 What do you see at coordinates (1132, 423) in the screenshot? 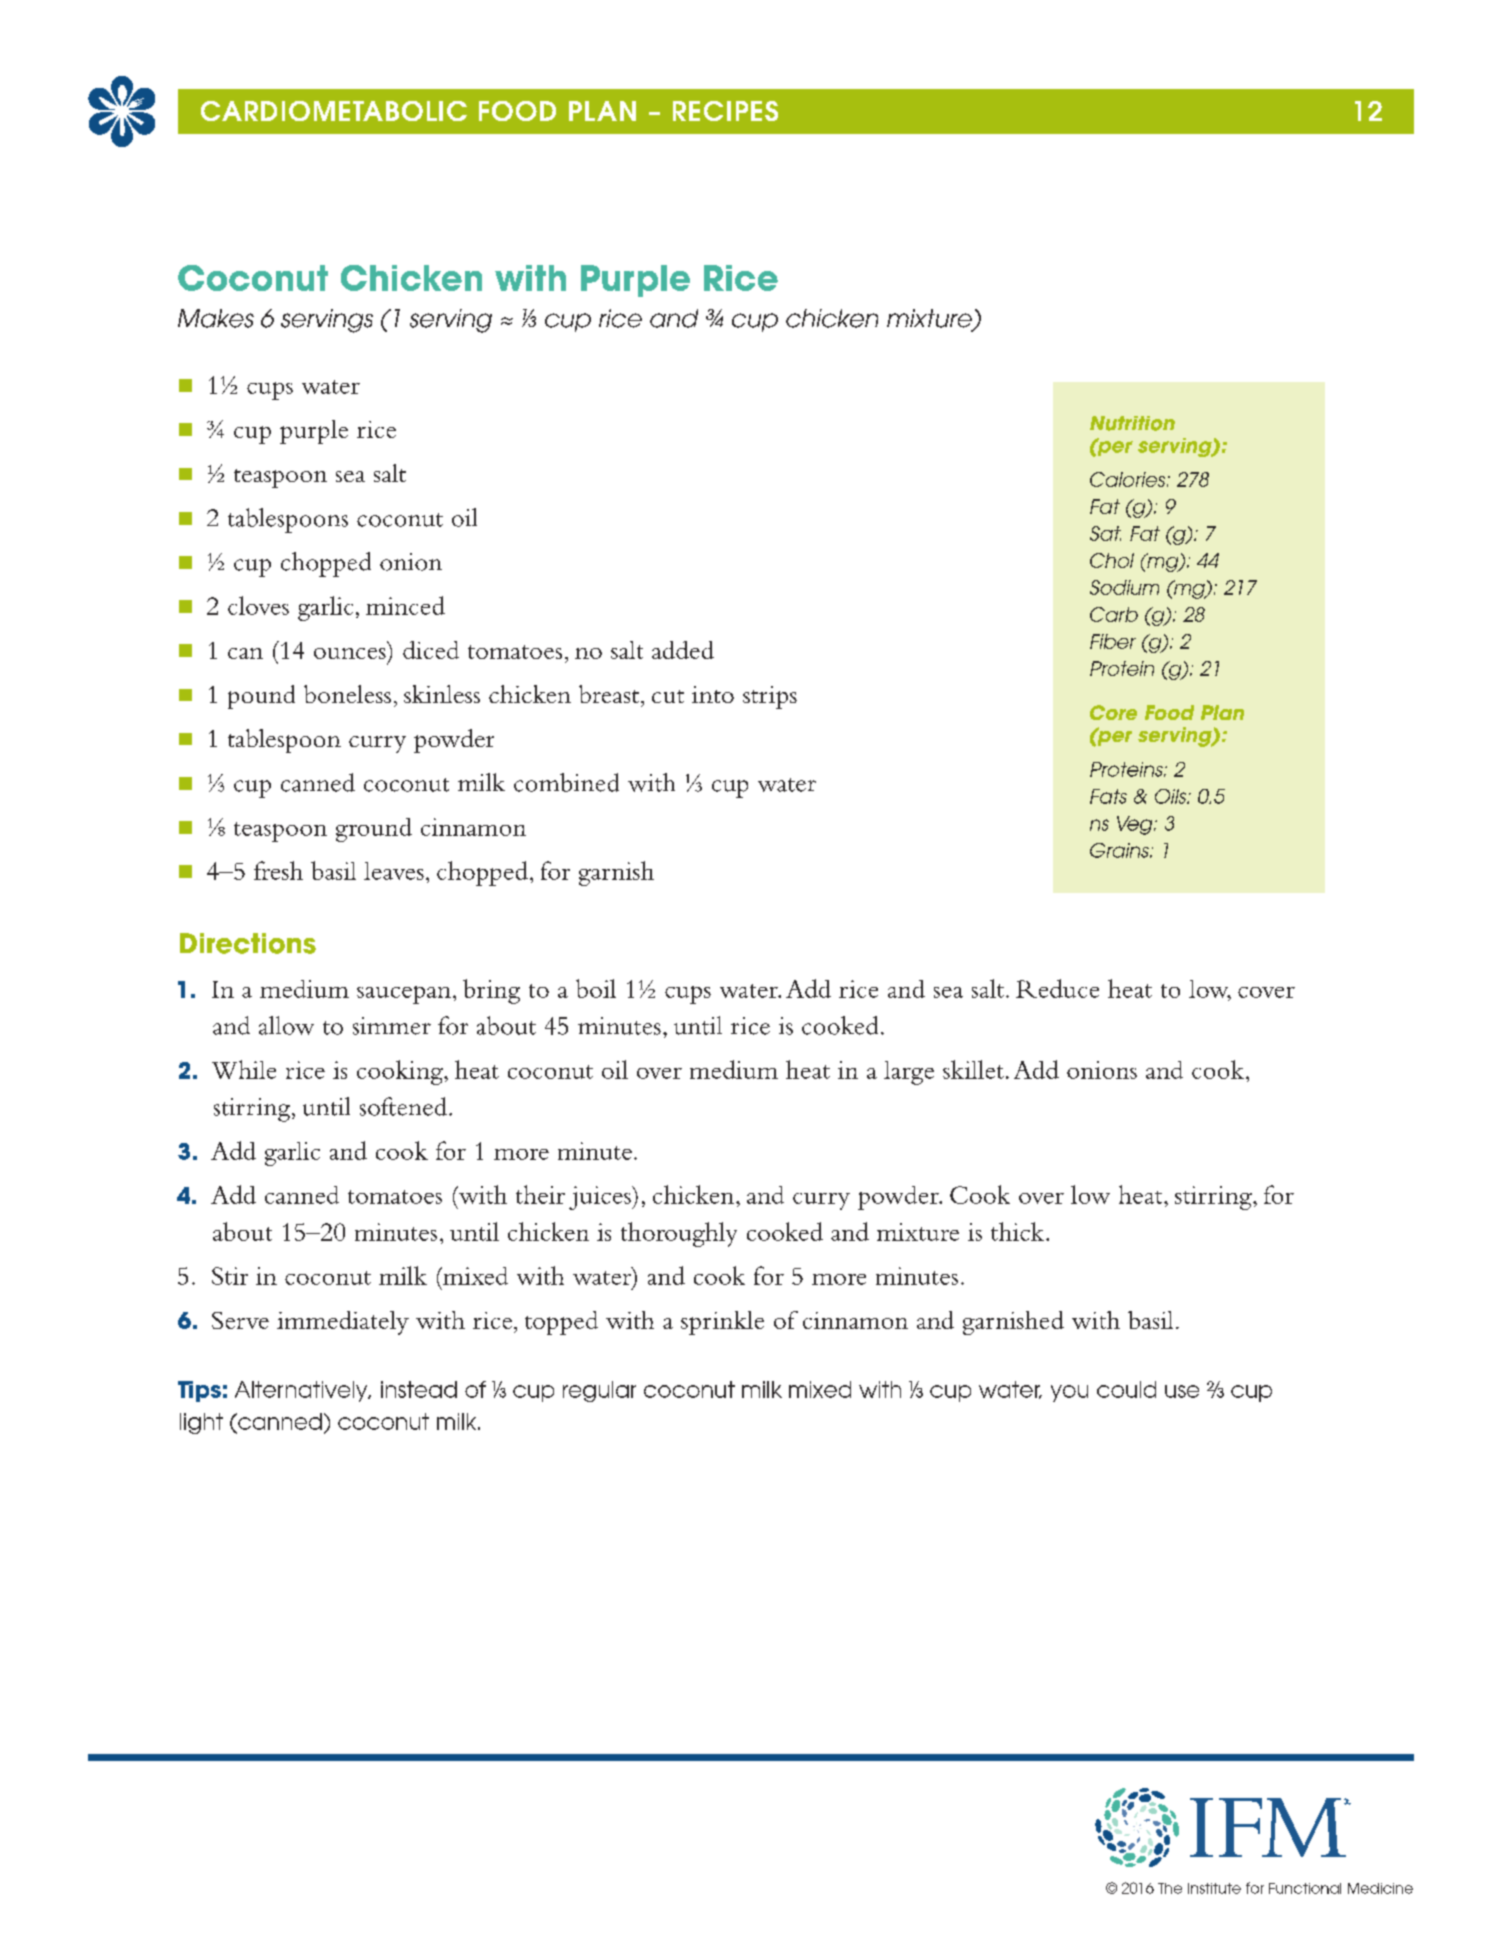
I see `Nutrition` at bounding box center [1132, 423].
